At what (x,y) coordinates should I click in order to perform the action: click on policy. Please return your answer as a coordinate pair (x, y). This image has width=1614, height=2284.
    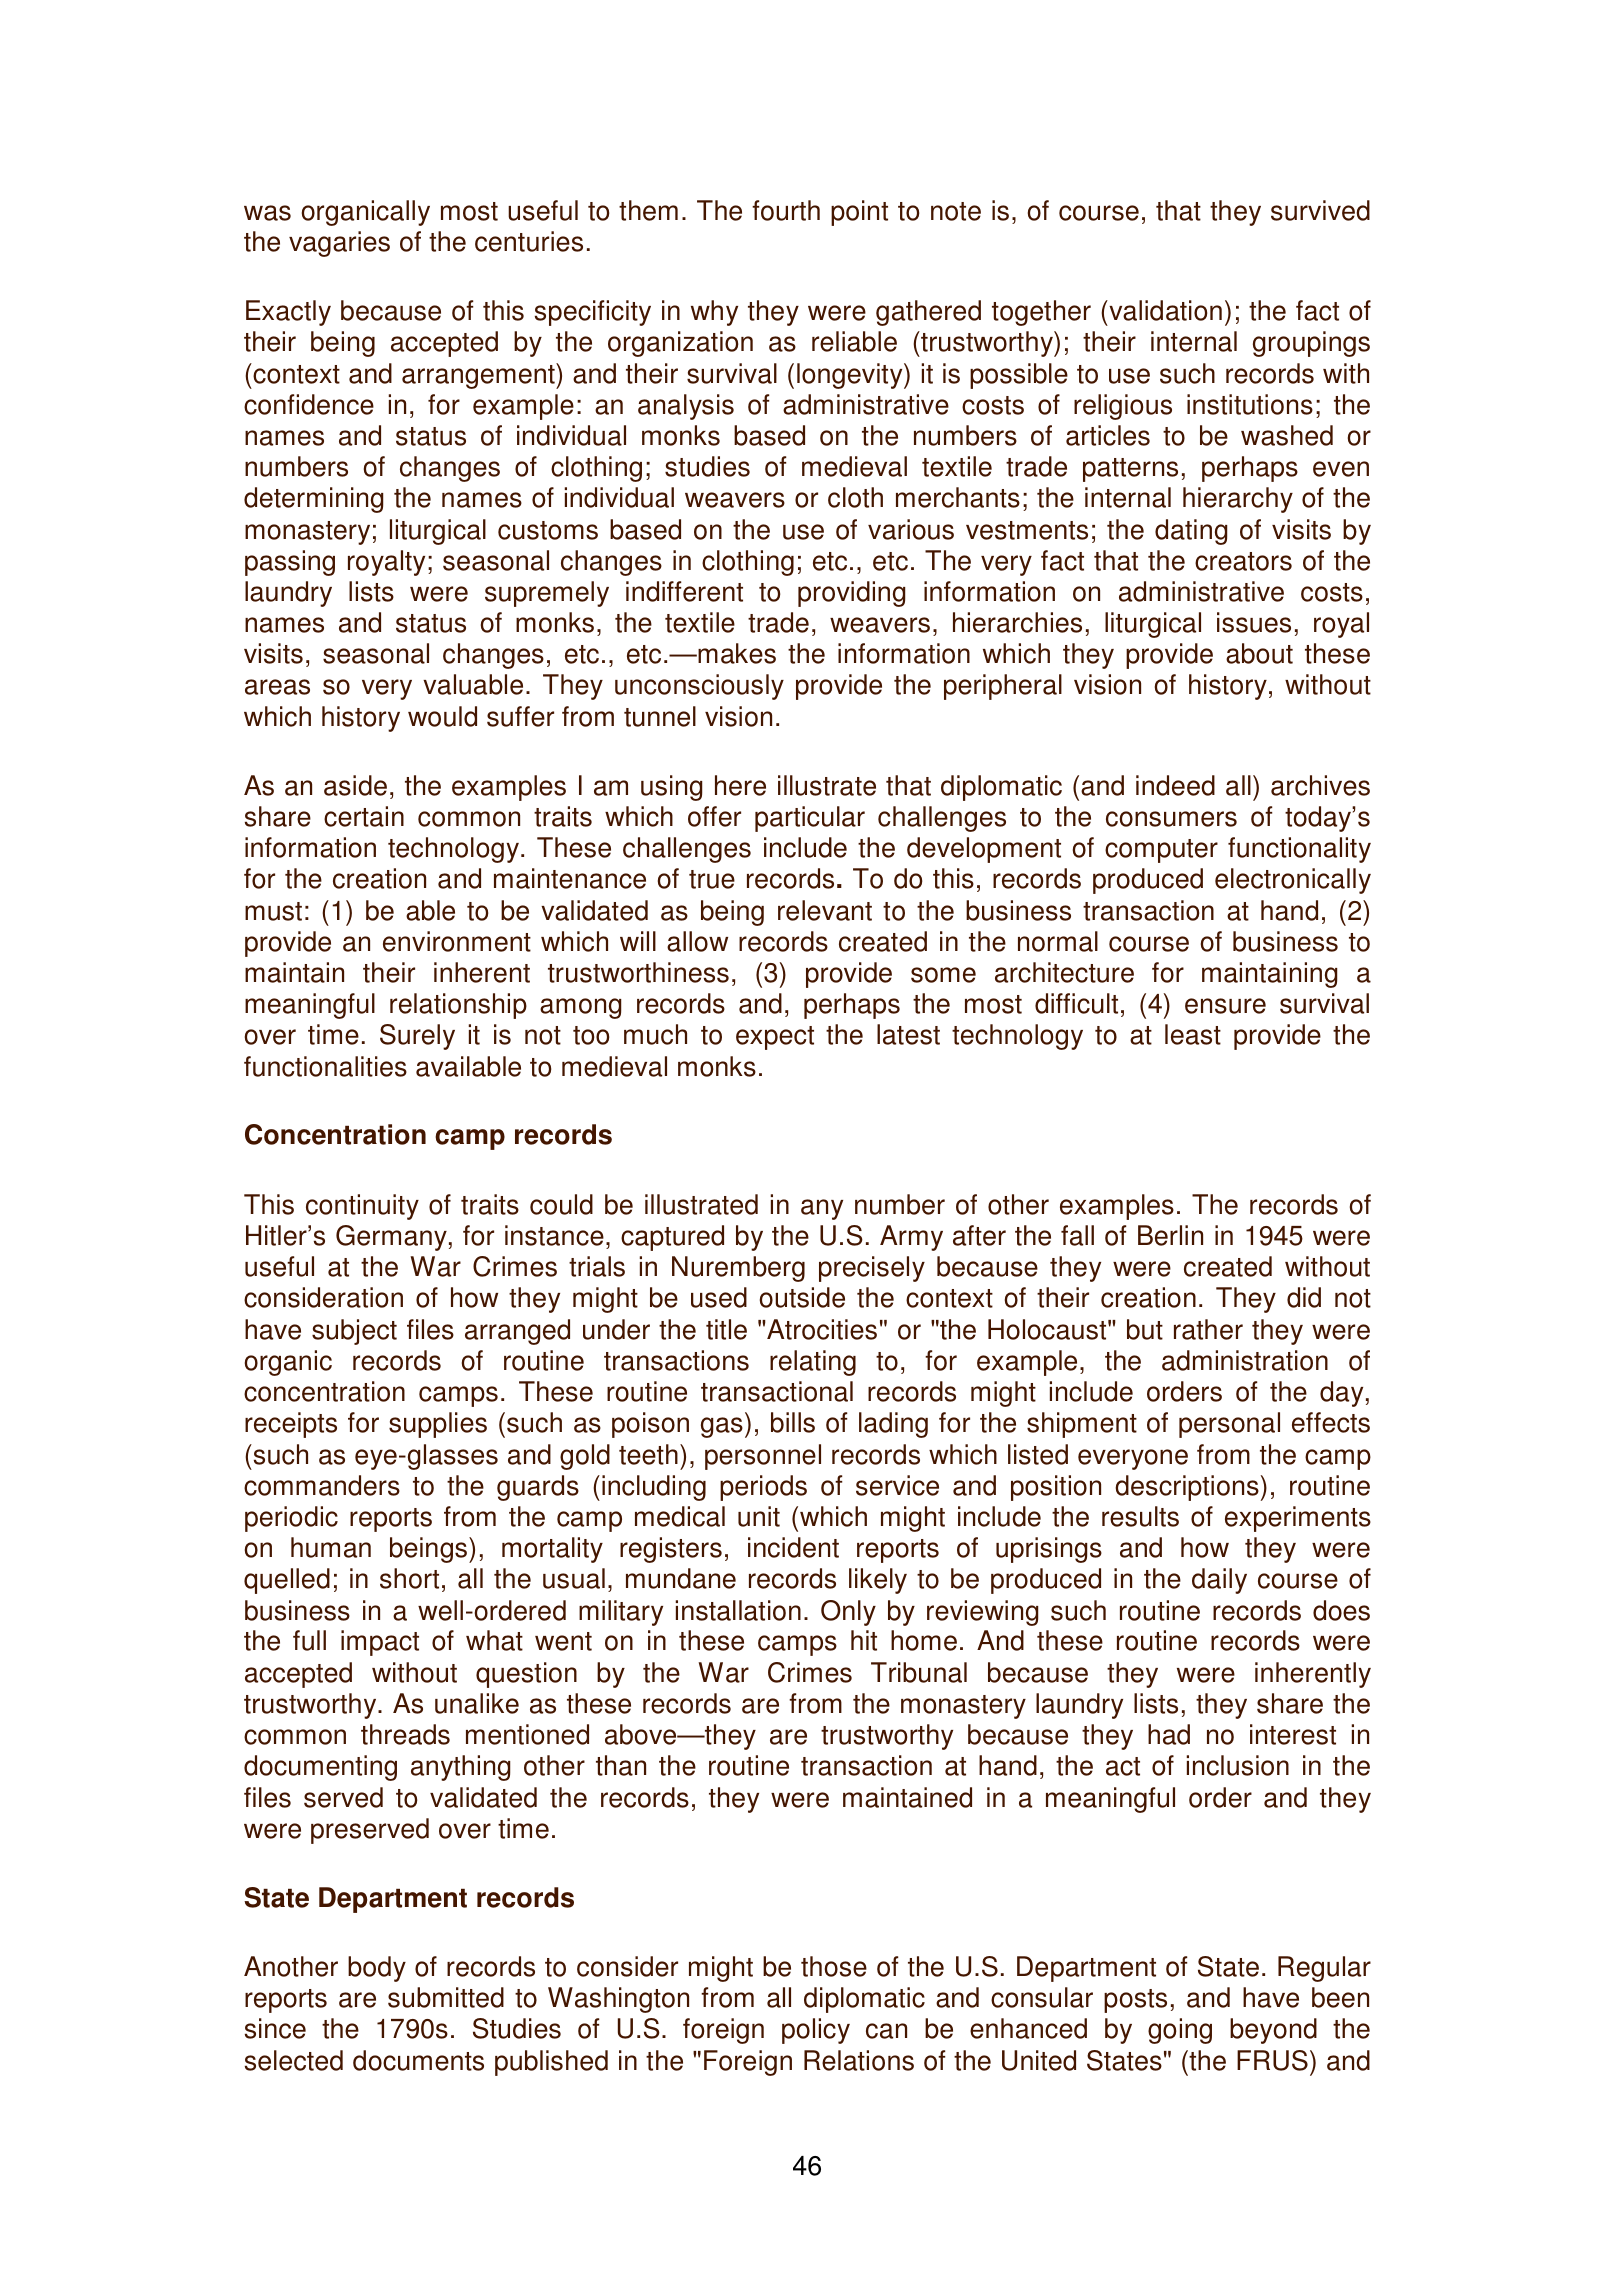
    Looking at the image, I should click on (816, 2031).
